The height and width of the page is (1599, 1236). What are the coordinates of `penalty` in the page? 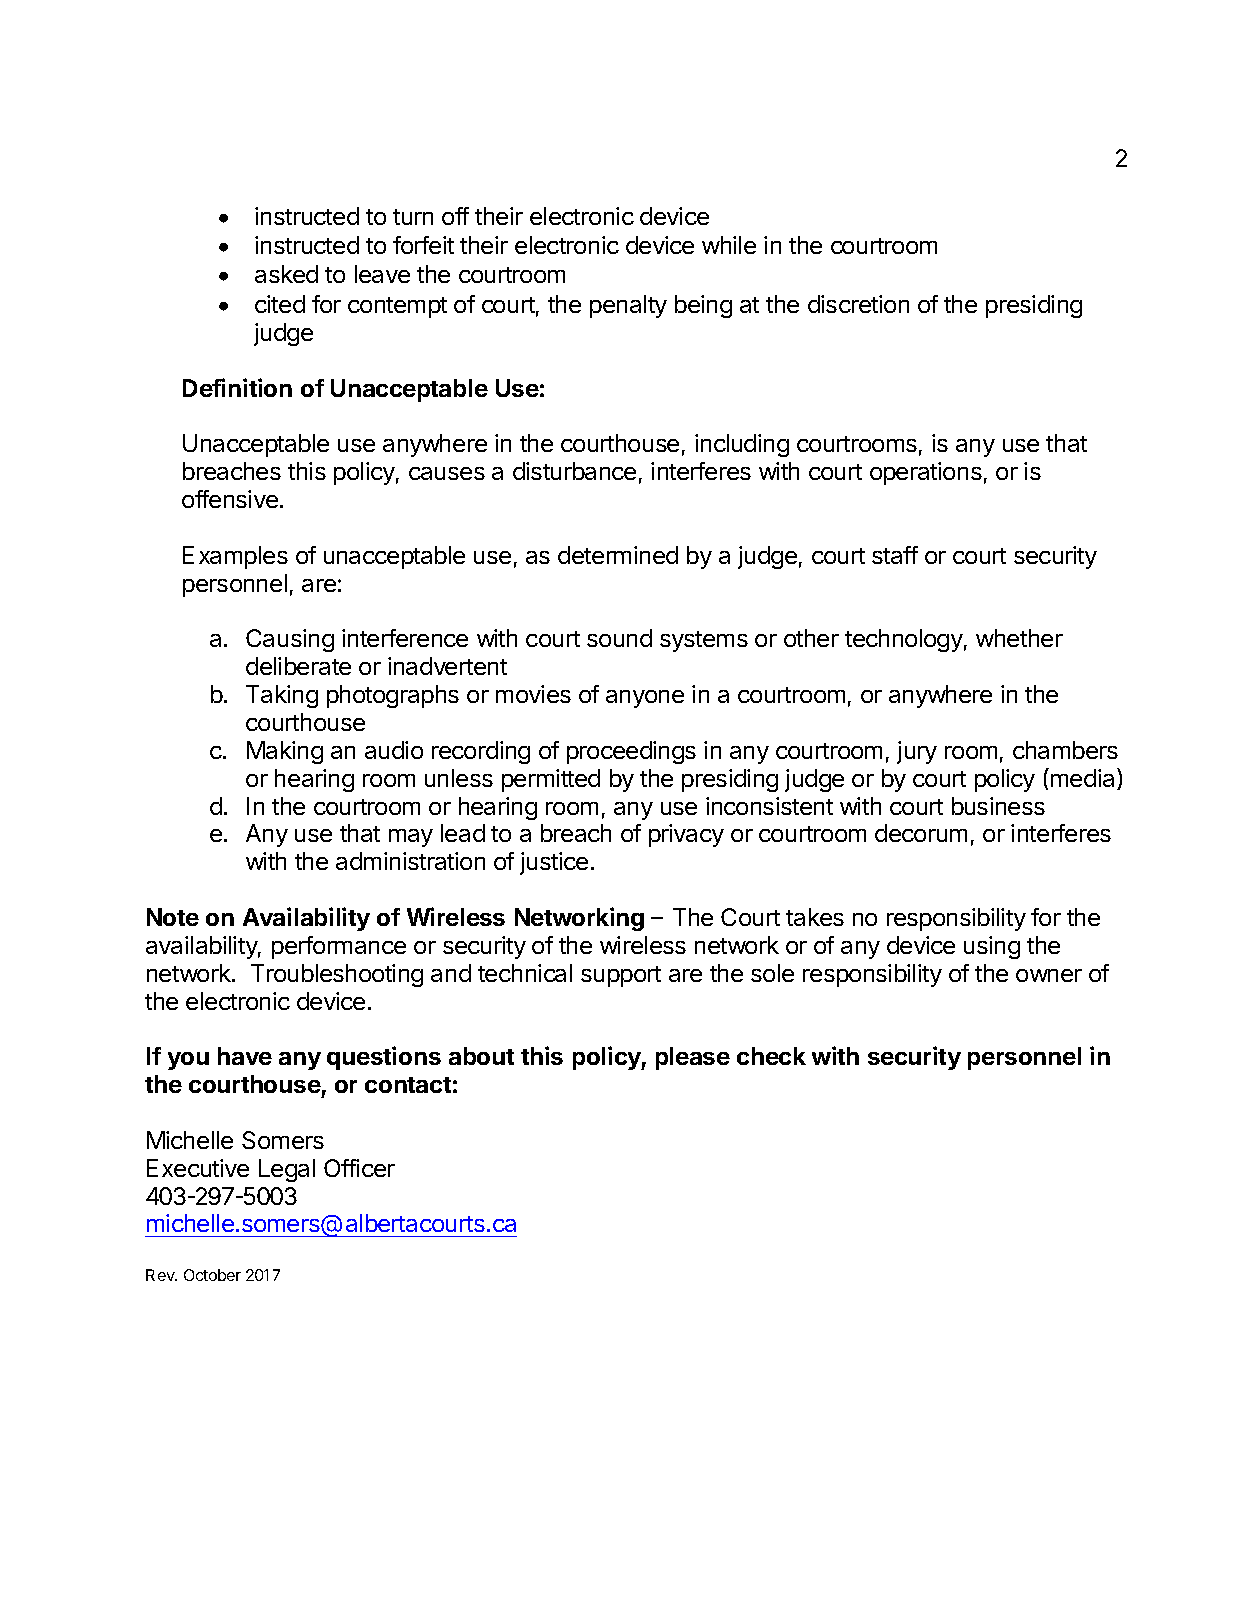 It's located at (628, 306).
